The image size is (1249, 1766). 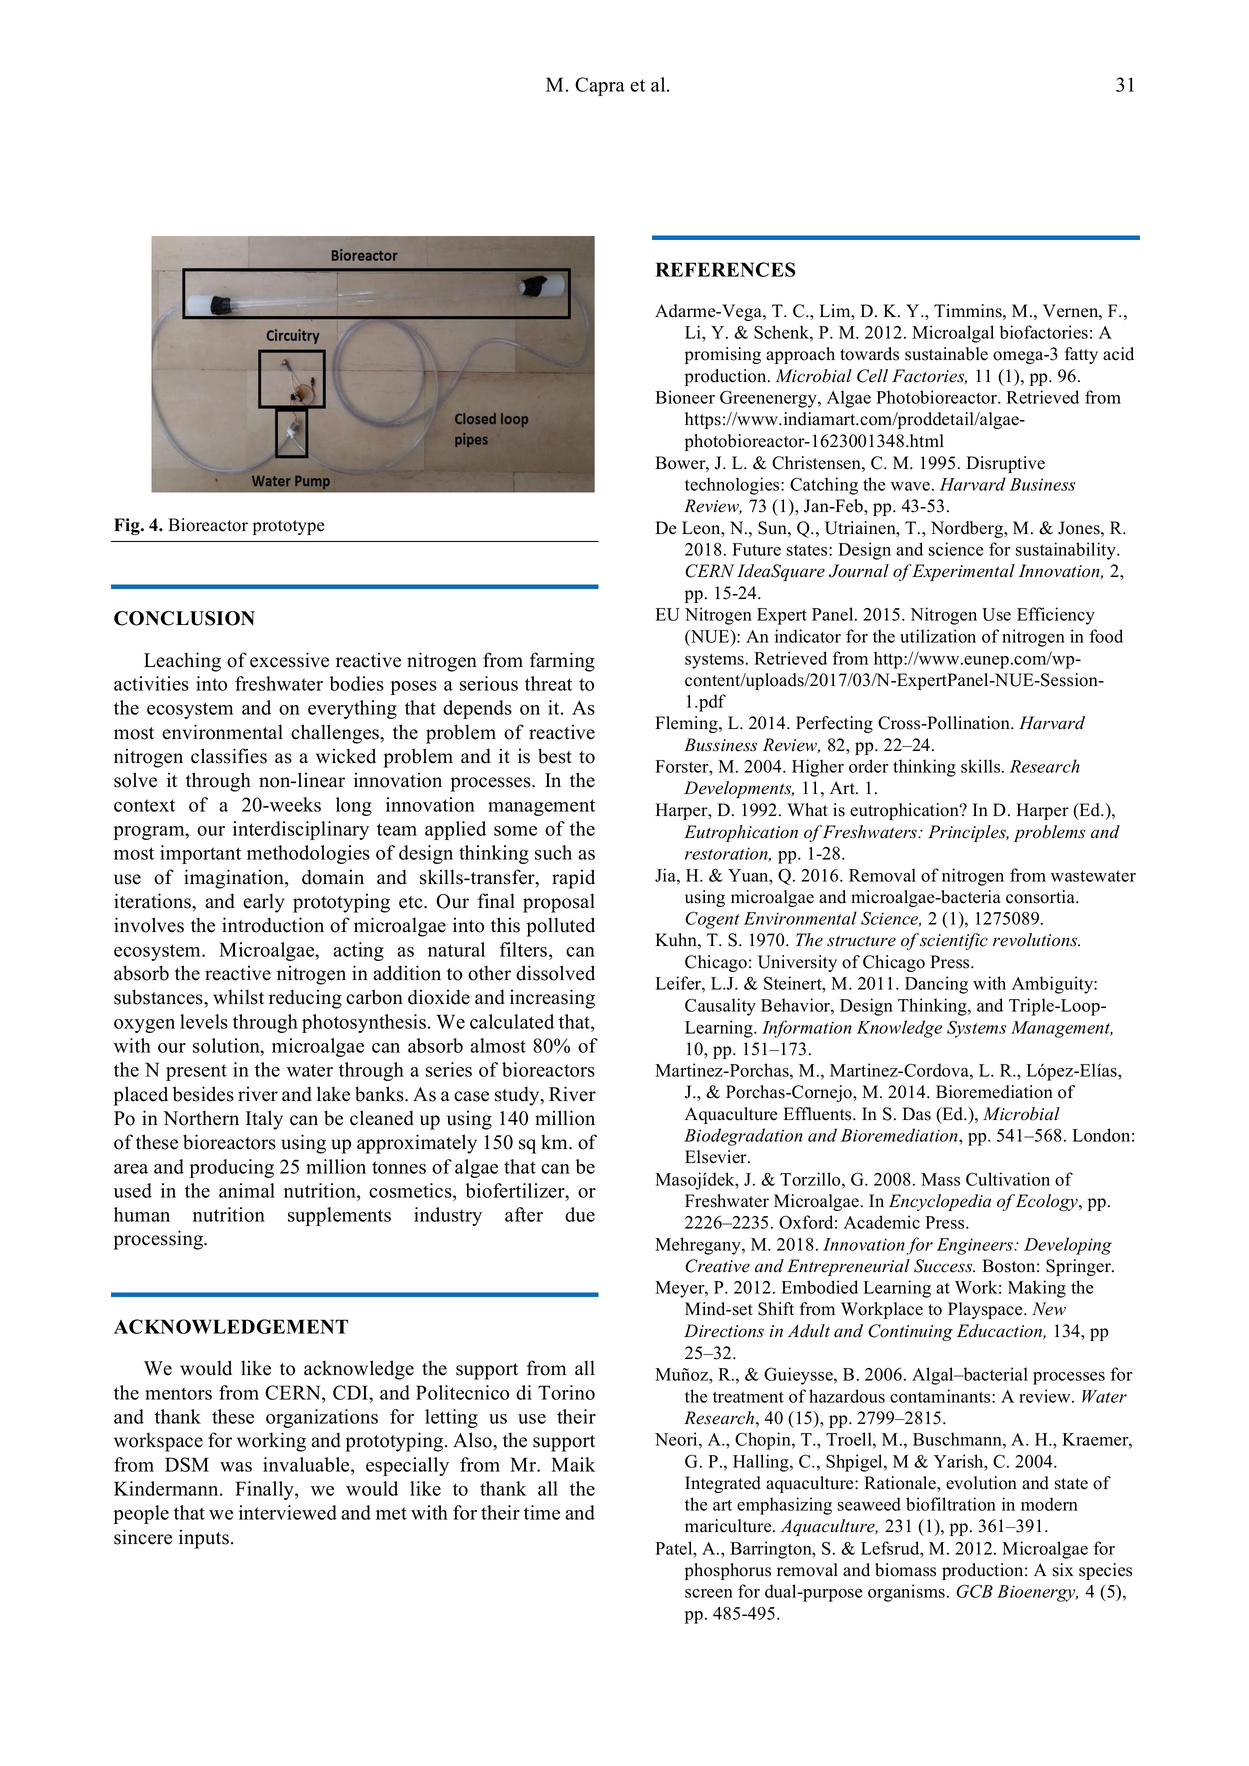 What do you see at coordinates (600, 86) in the screenshot?
I see `Capra` at bounding box center [600, 86].
